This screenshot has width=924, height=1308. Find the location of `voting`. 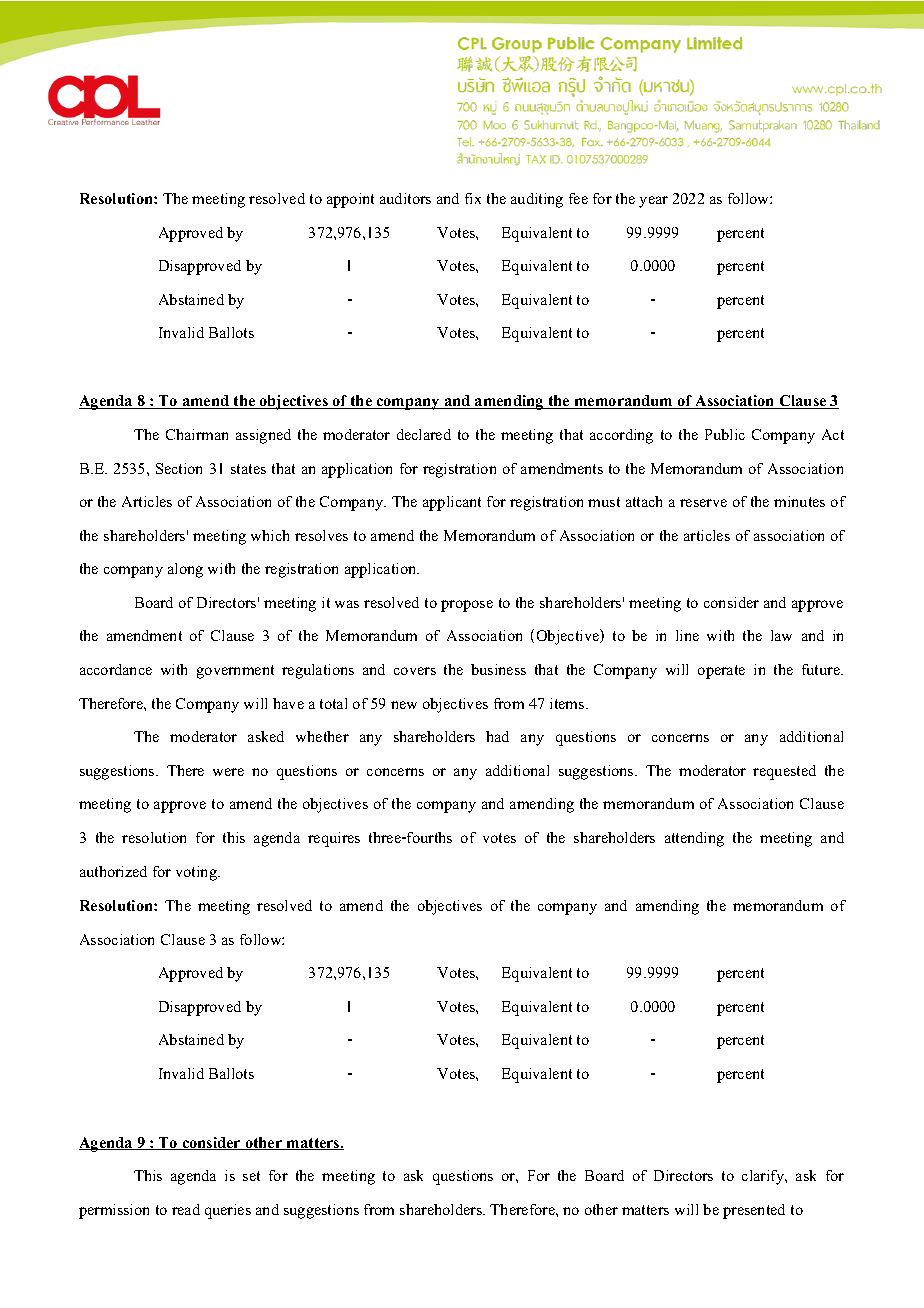

voting is located at coordinates (197, 873).
